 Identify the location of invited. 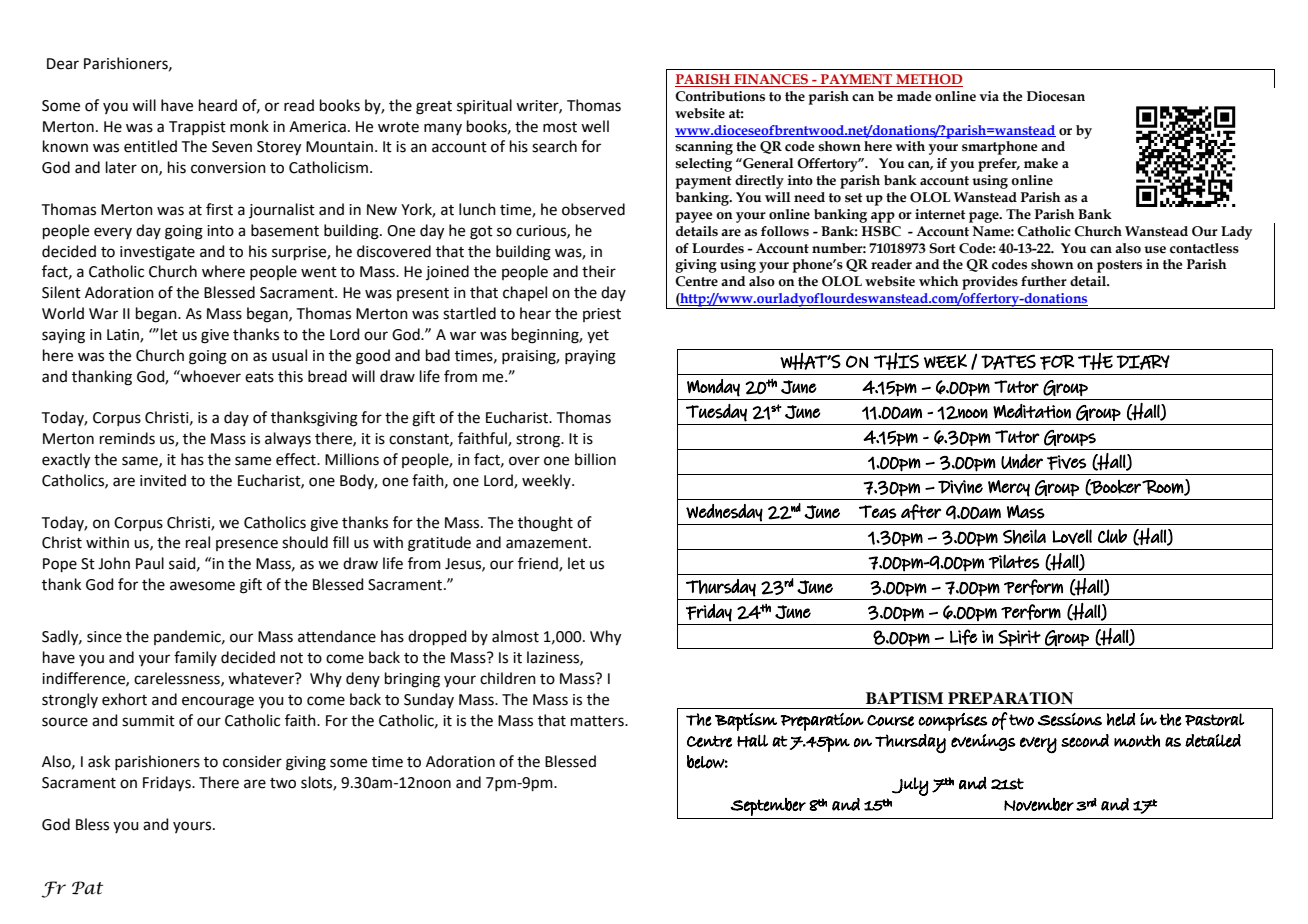
(163, 480).
